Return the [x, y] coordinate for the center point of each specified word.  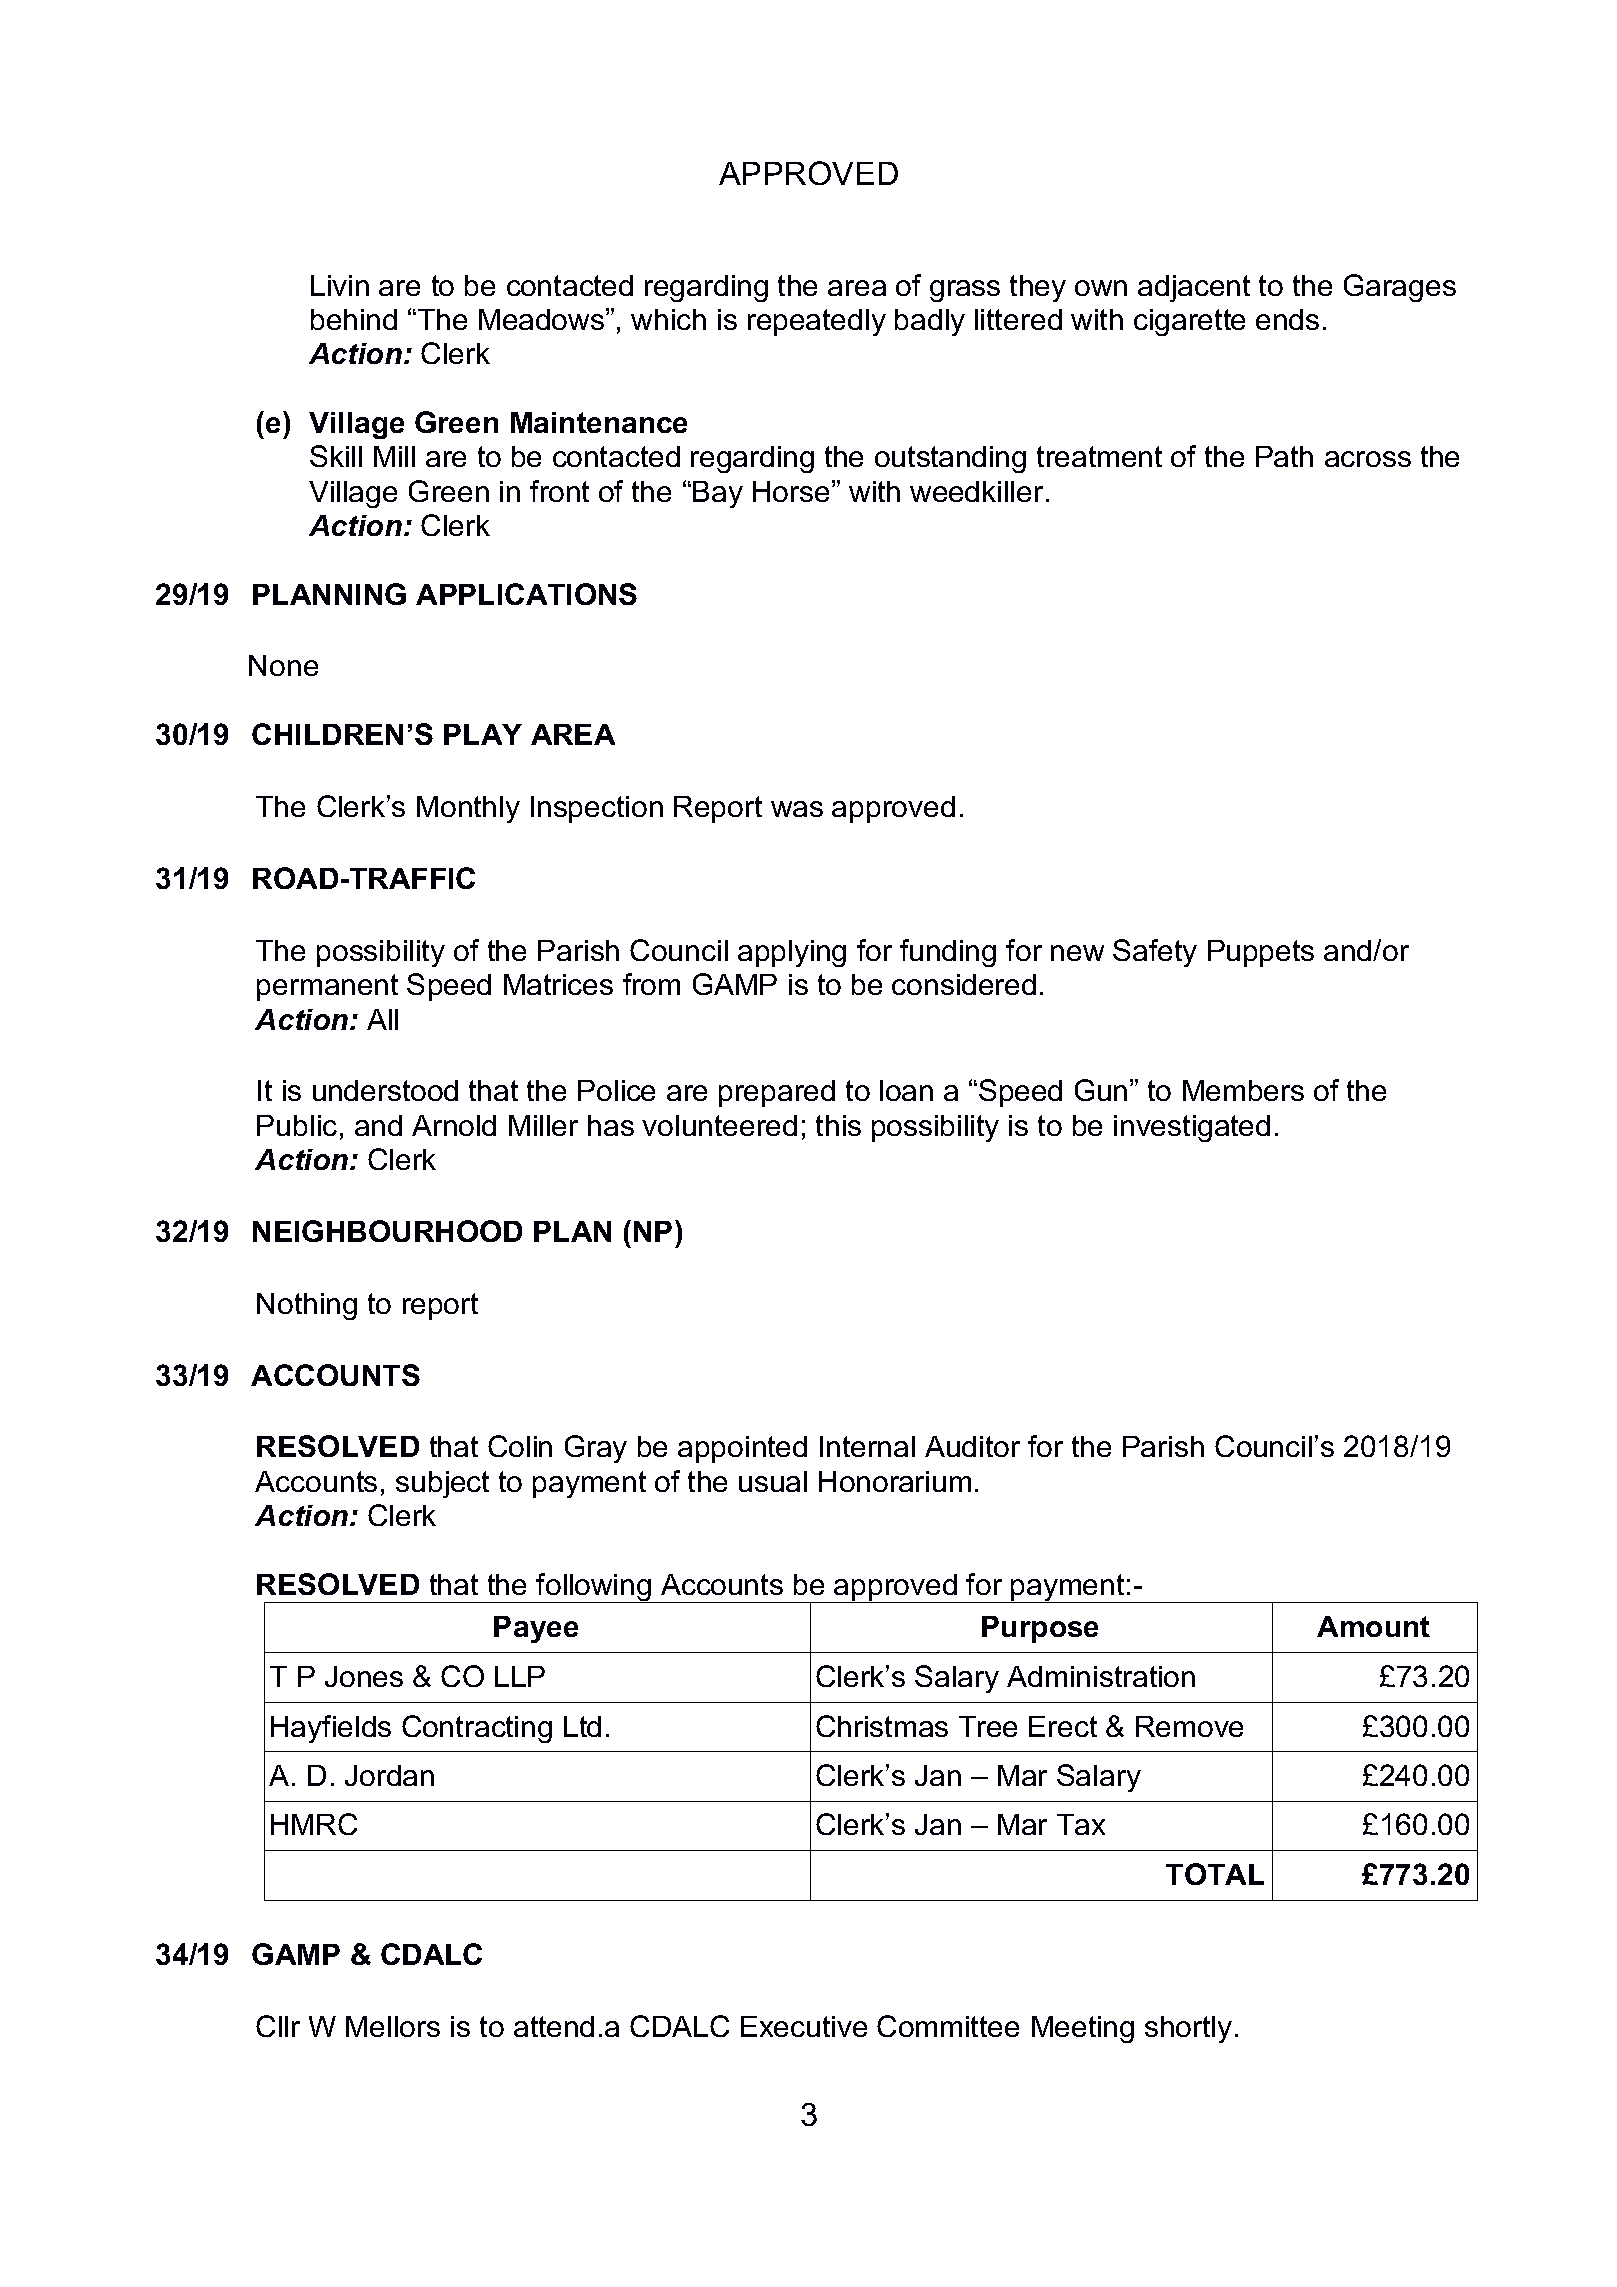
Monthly [468, 809]
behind [354, 319]
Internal [867, 1446]
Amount [1373, 1626]
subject [442, 1484]
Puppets [1261, 953]
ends [1287, 319]
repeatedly [817, 322]
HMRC [314, 1824]
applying [792, 953]
